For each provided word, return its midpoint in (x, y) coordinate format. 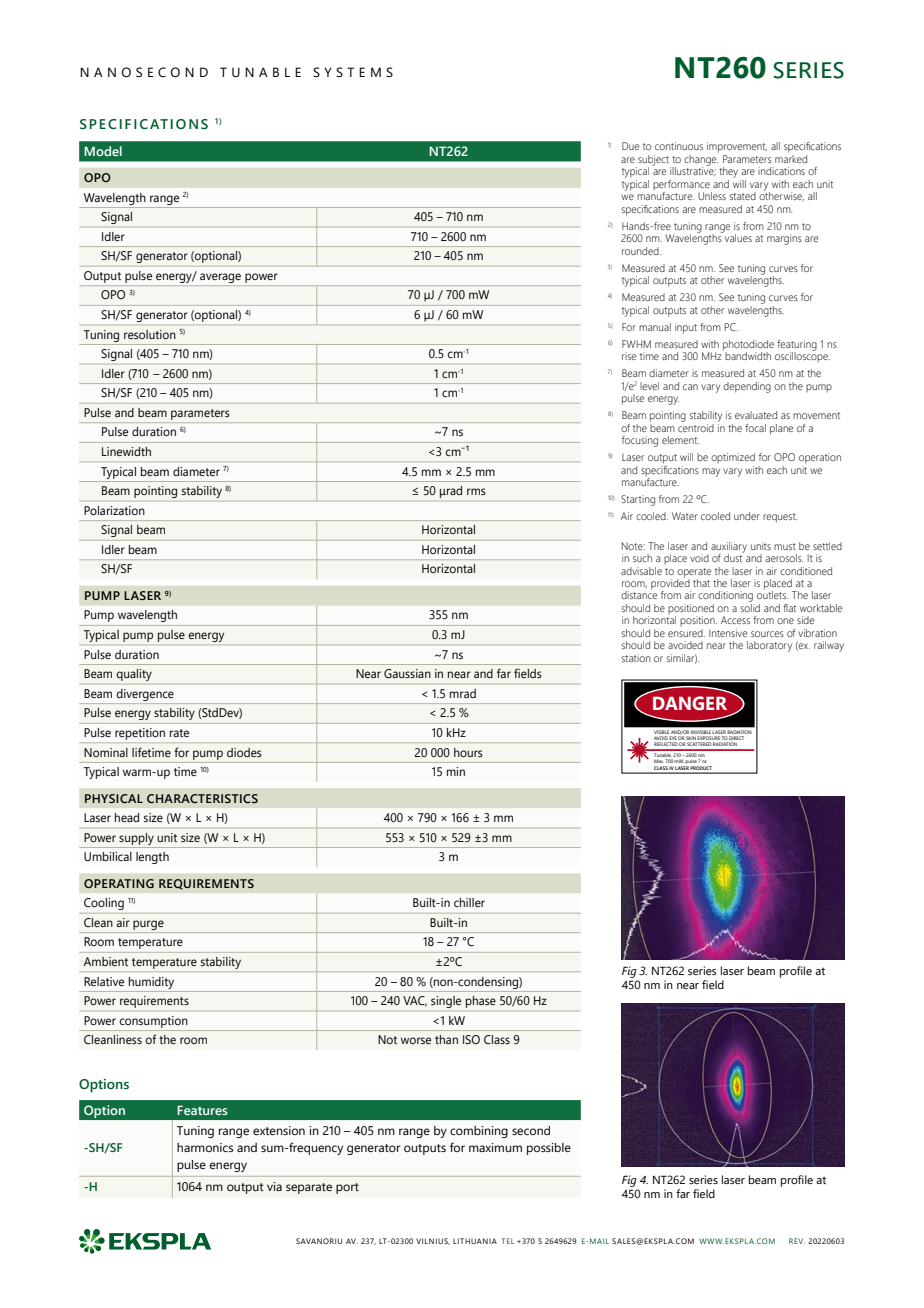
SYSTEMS (353, 72)
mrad (463, 693)
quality (134, 675)
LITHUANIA (475, 1241)
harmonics (205, 1147)
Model (103, 151)
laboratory (769, 646)
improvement (737, 147)
